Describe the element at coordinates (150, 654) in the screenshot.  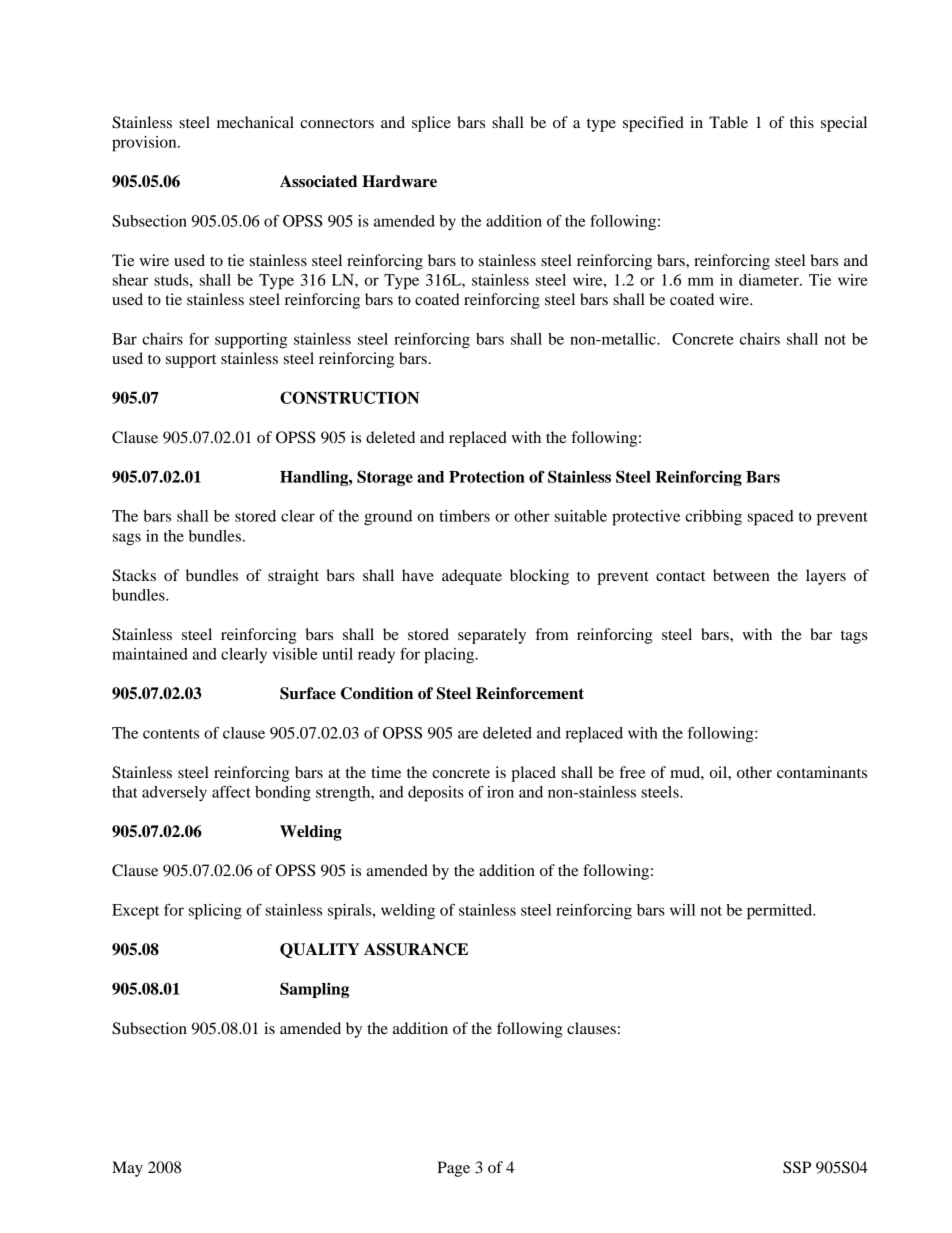
I see `maintained` at that location.
